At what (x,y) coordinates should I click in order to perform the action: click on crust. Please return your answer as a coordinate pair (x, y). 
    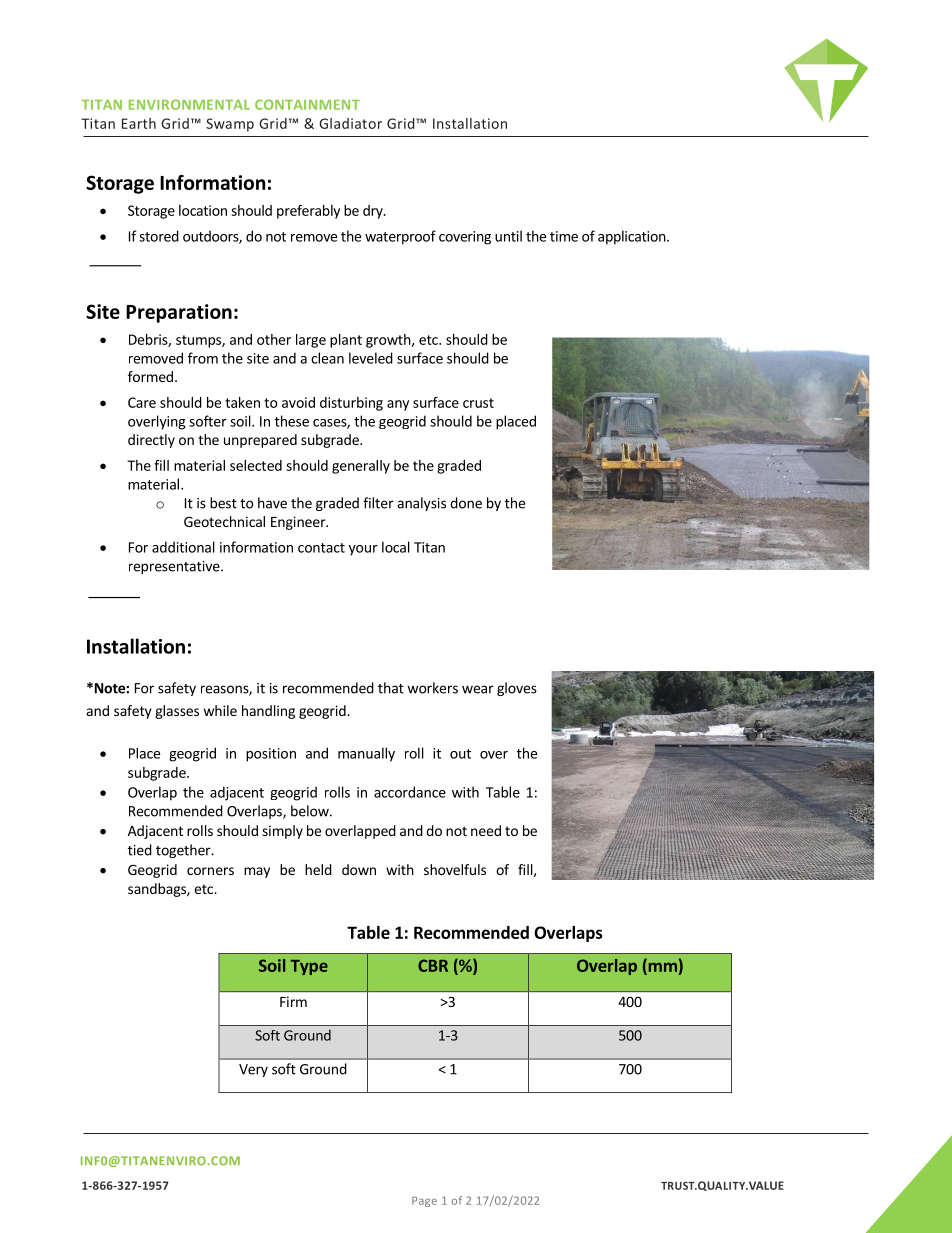
    Looking at the image, I should click on (478, 403).
